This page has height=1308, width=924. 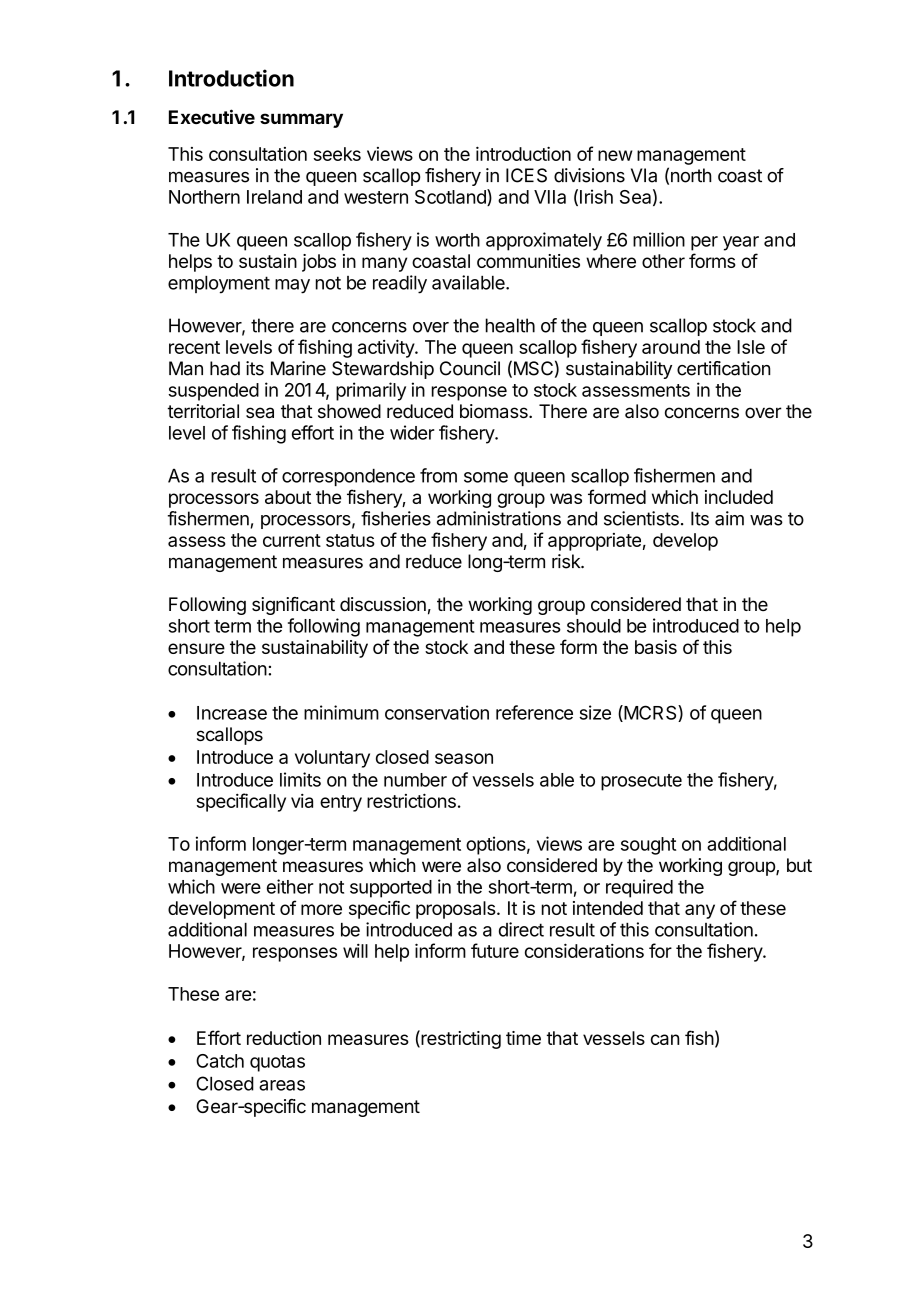 I want to click on risk, so click(x=567, y=561).
